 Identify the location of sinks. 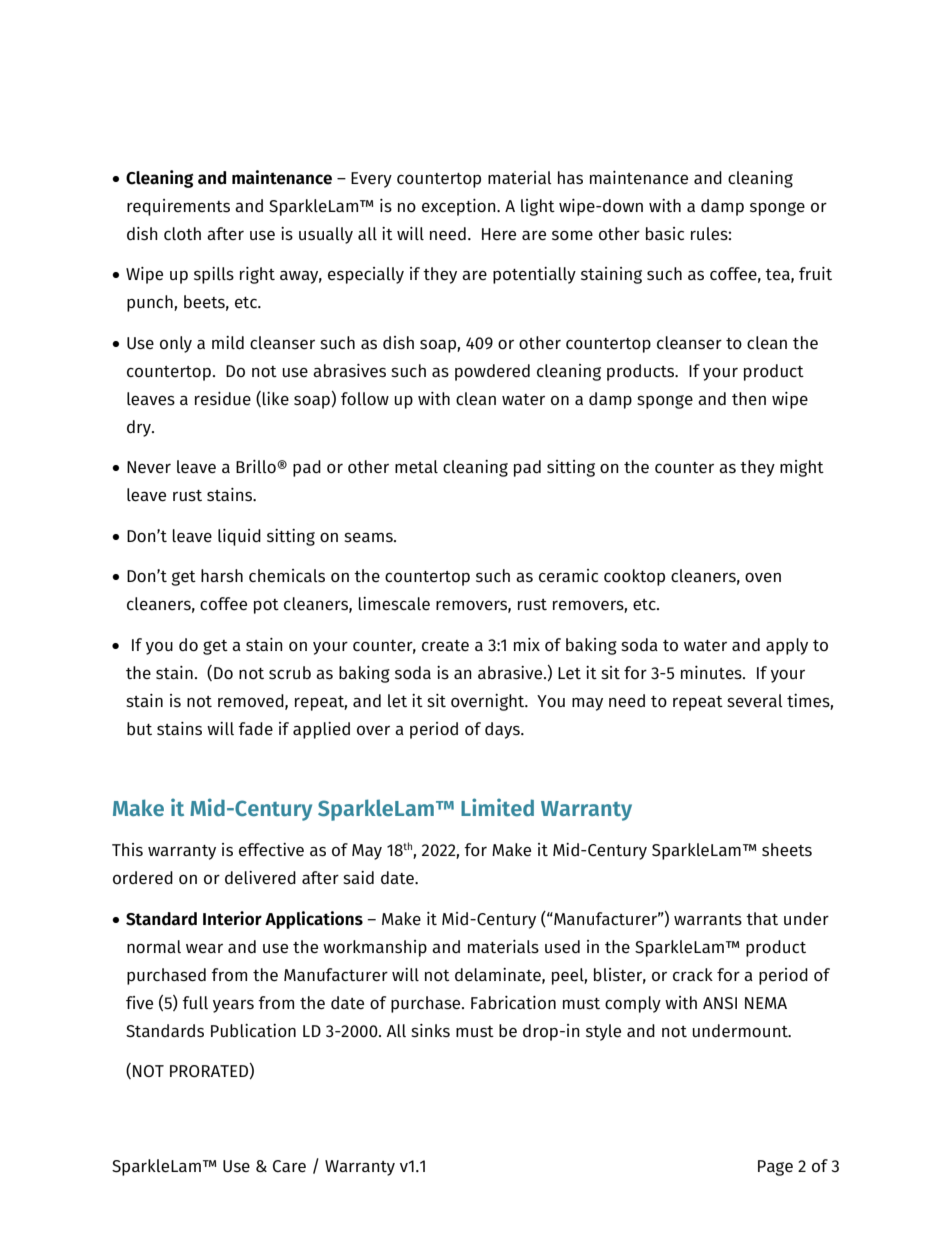
(430, 1030).
